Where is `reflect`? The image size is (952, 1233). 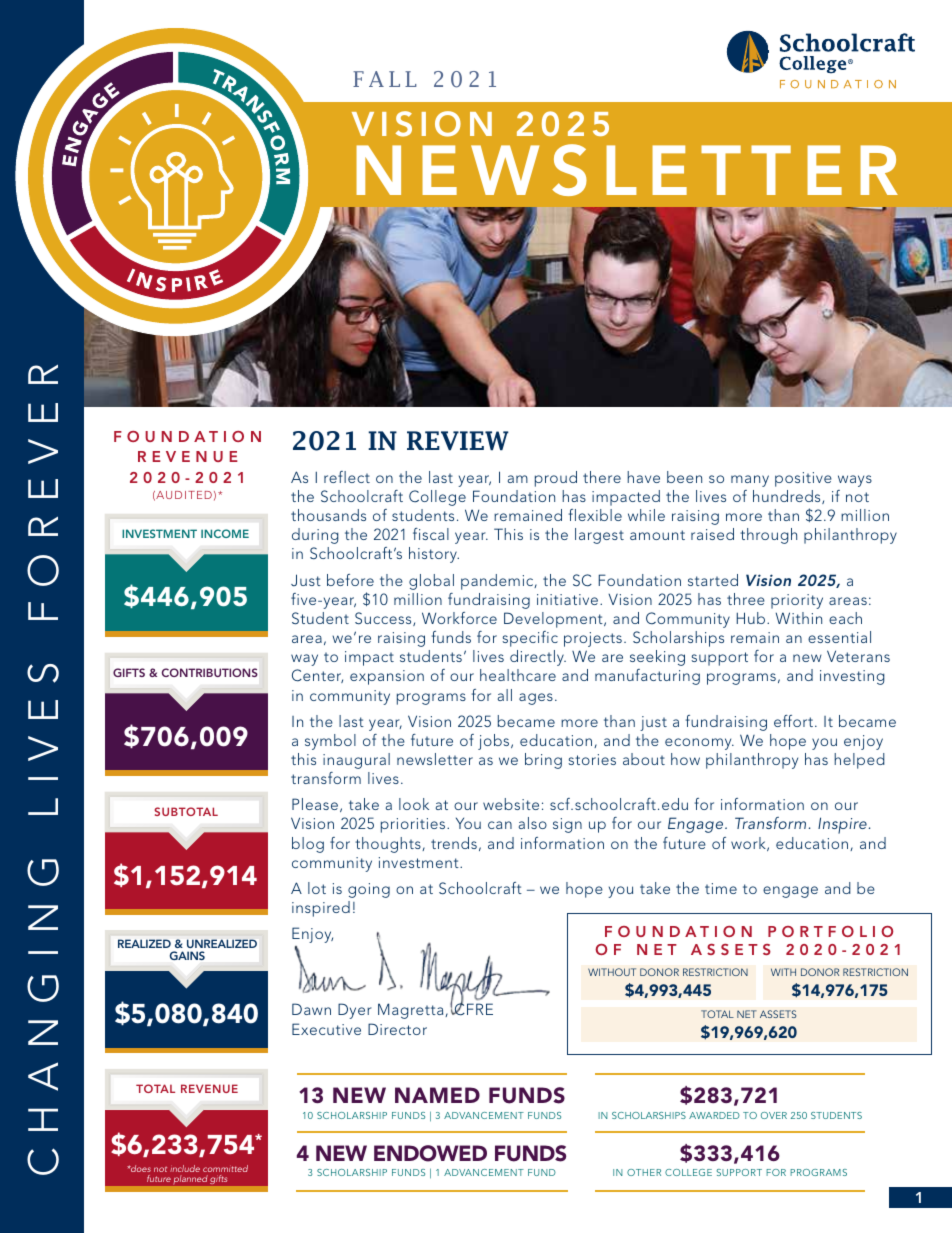
reflect is located at coordinates (347, 477).
